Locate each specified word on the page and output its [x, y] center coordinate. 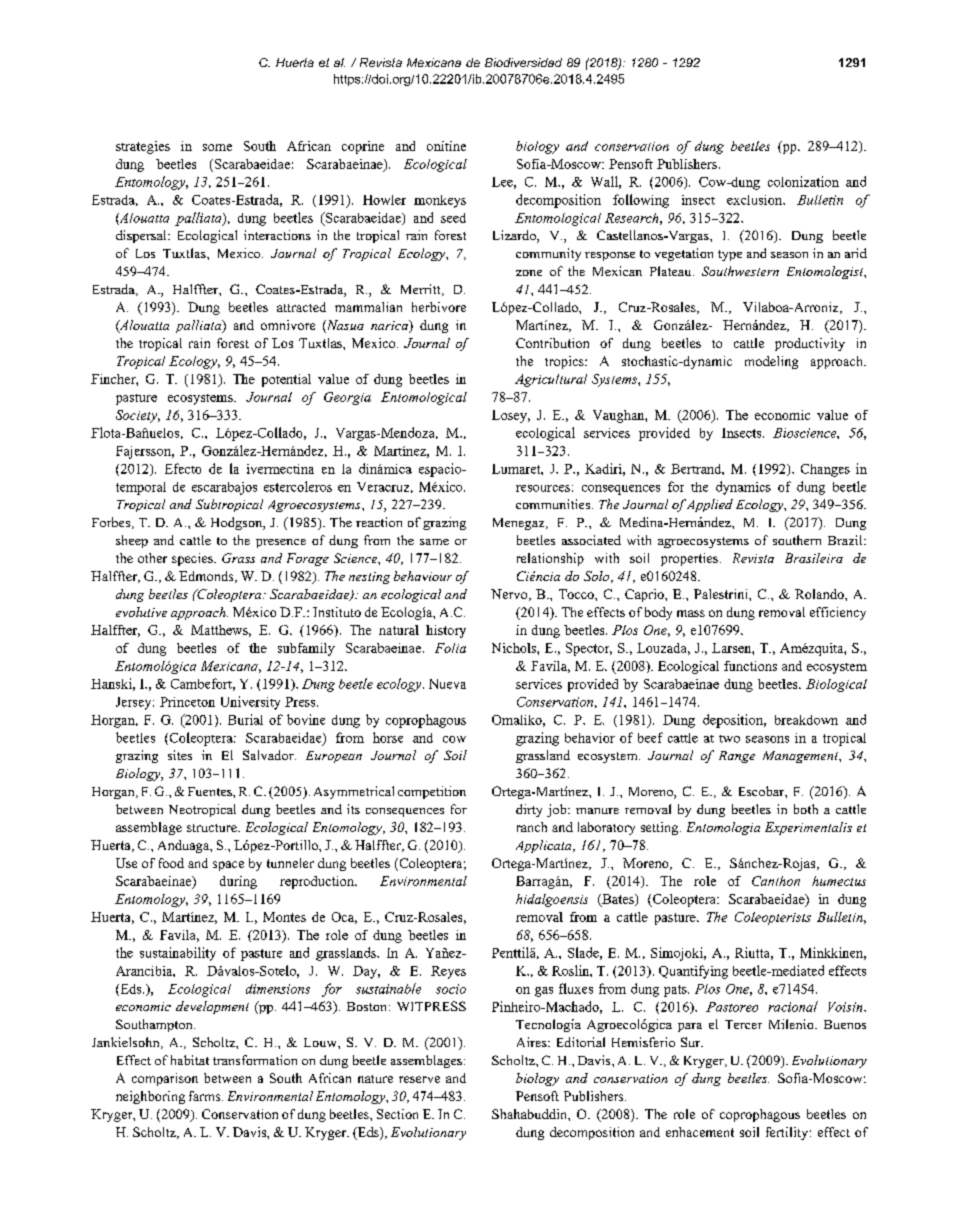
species [193, 559]
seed [453, 218]
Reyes [448, 972]
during [238, 882]
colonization [803, 181]
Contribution [552, 343]
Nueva [447, 684]
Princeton [187, 702]
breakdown [806, 720]
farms [206, 1096]
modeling [771, 362]
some [217, 147]
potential [286, 380]
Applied [710, 505]
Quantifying [693, 972]
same [434, 542]
